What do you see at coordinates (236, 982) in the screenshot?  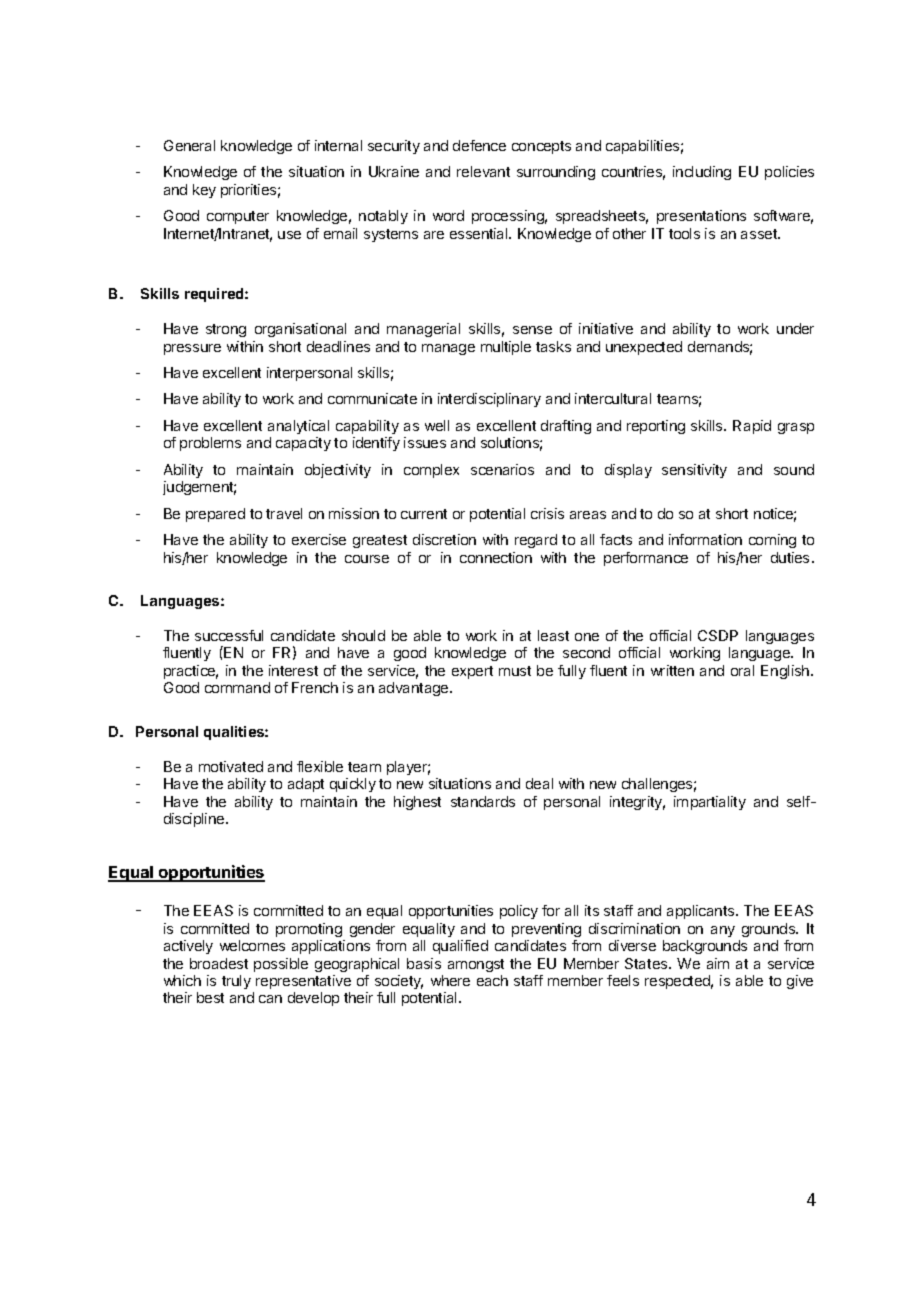 I see `truly` at bounding box center [236, 982].
